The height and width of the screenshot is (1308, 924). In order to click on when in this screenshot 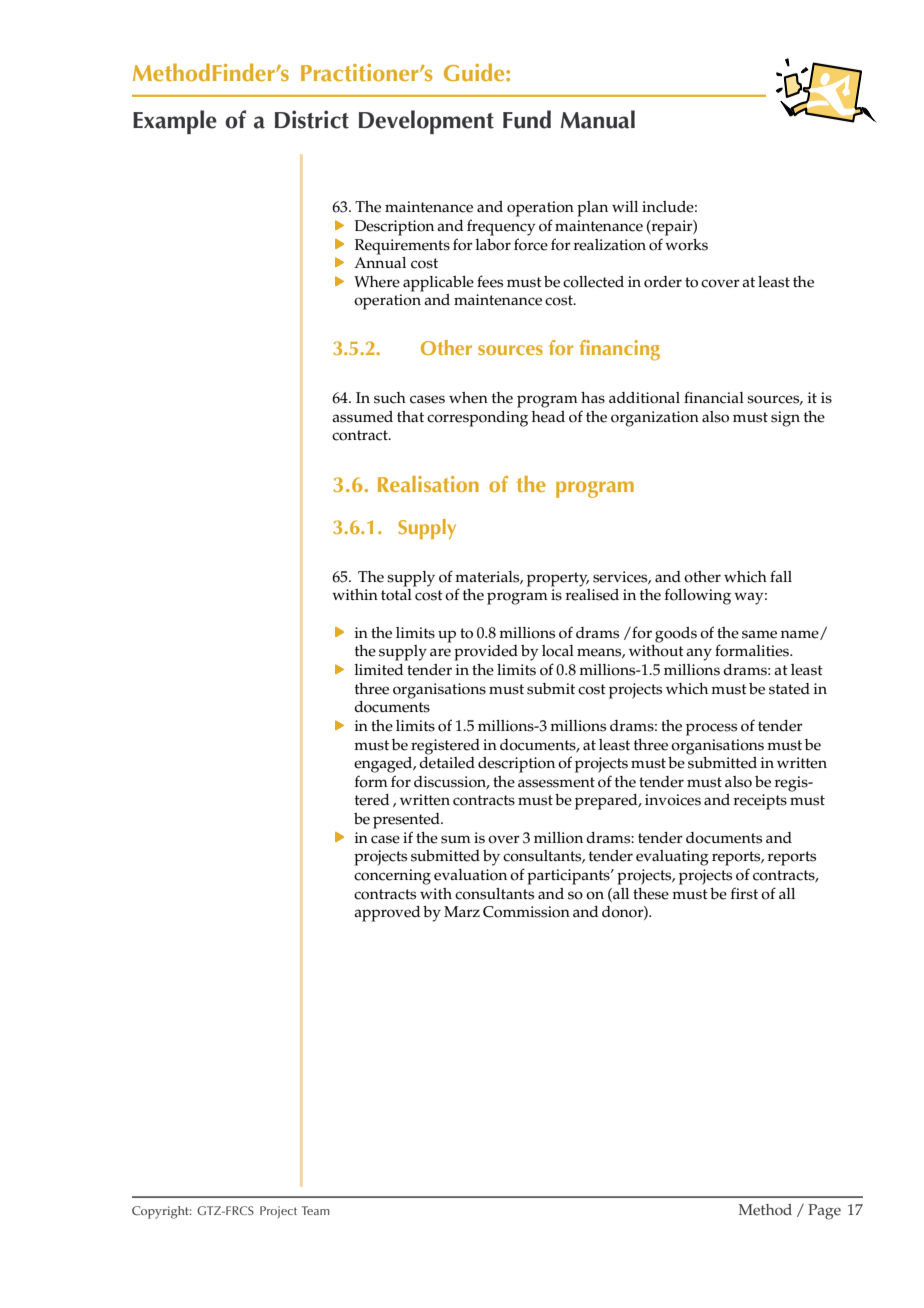, I will do `click(468, 398)`.
